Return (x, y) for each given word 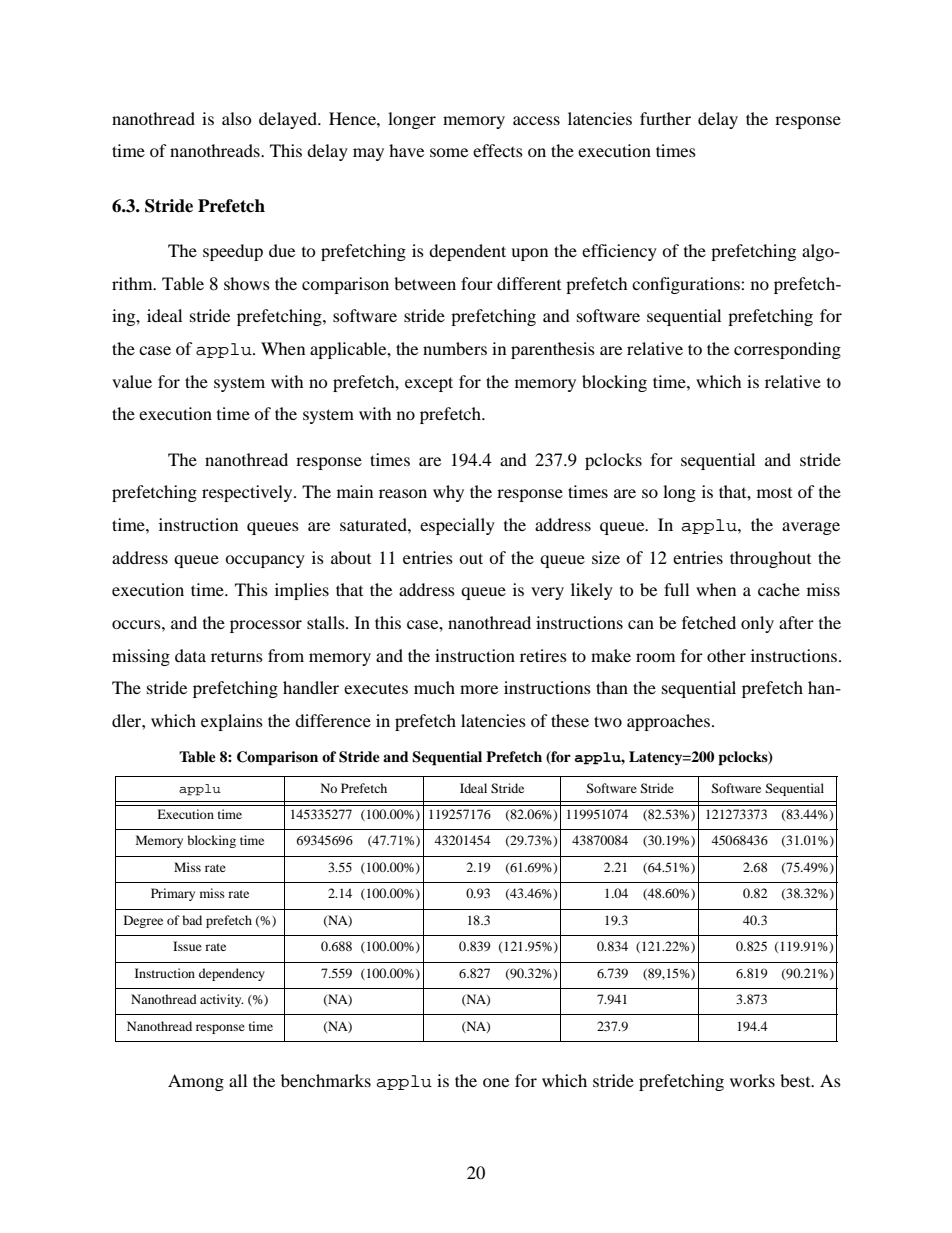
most (774, 493)
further (665, 118)
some (449, 152)
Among (196, 1082)
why (448, 493)
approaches (670, 722)
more (479, 689)
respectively (248, 493)
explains (232, 722)
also (237, 118)
